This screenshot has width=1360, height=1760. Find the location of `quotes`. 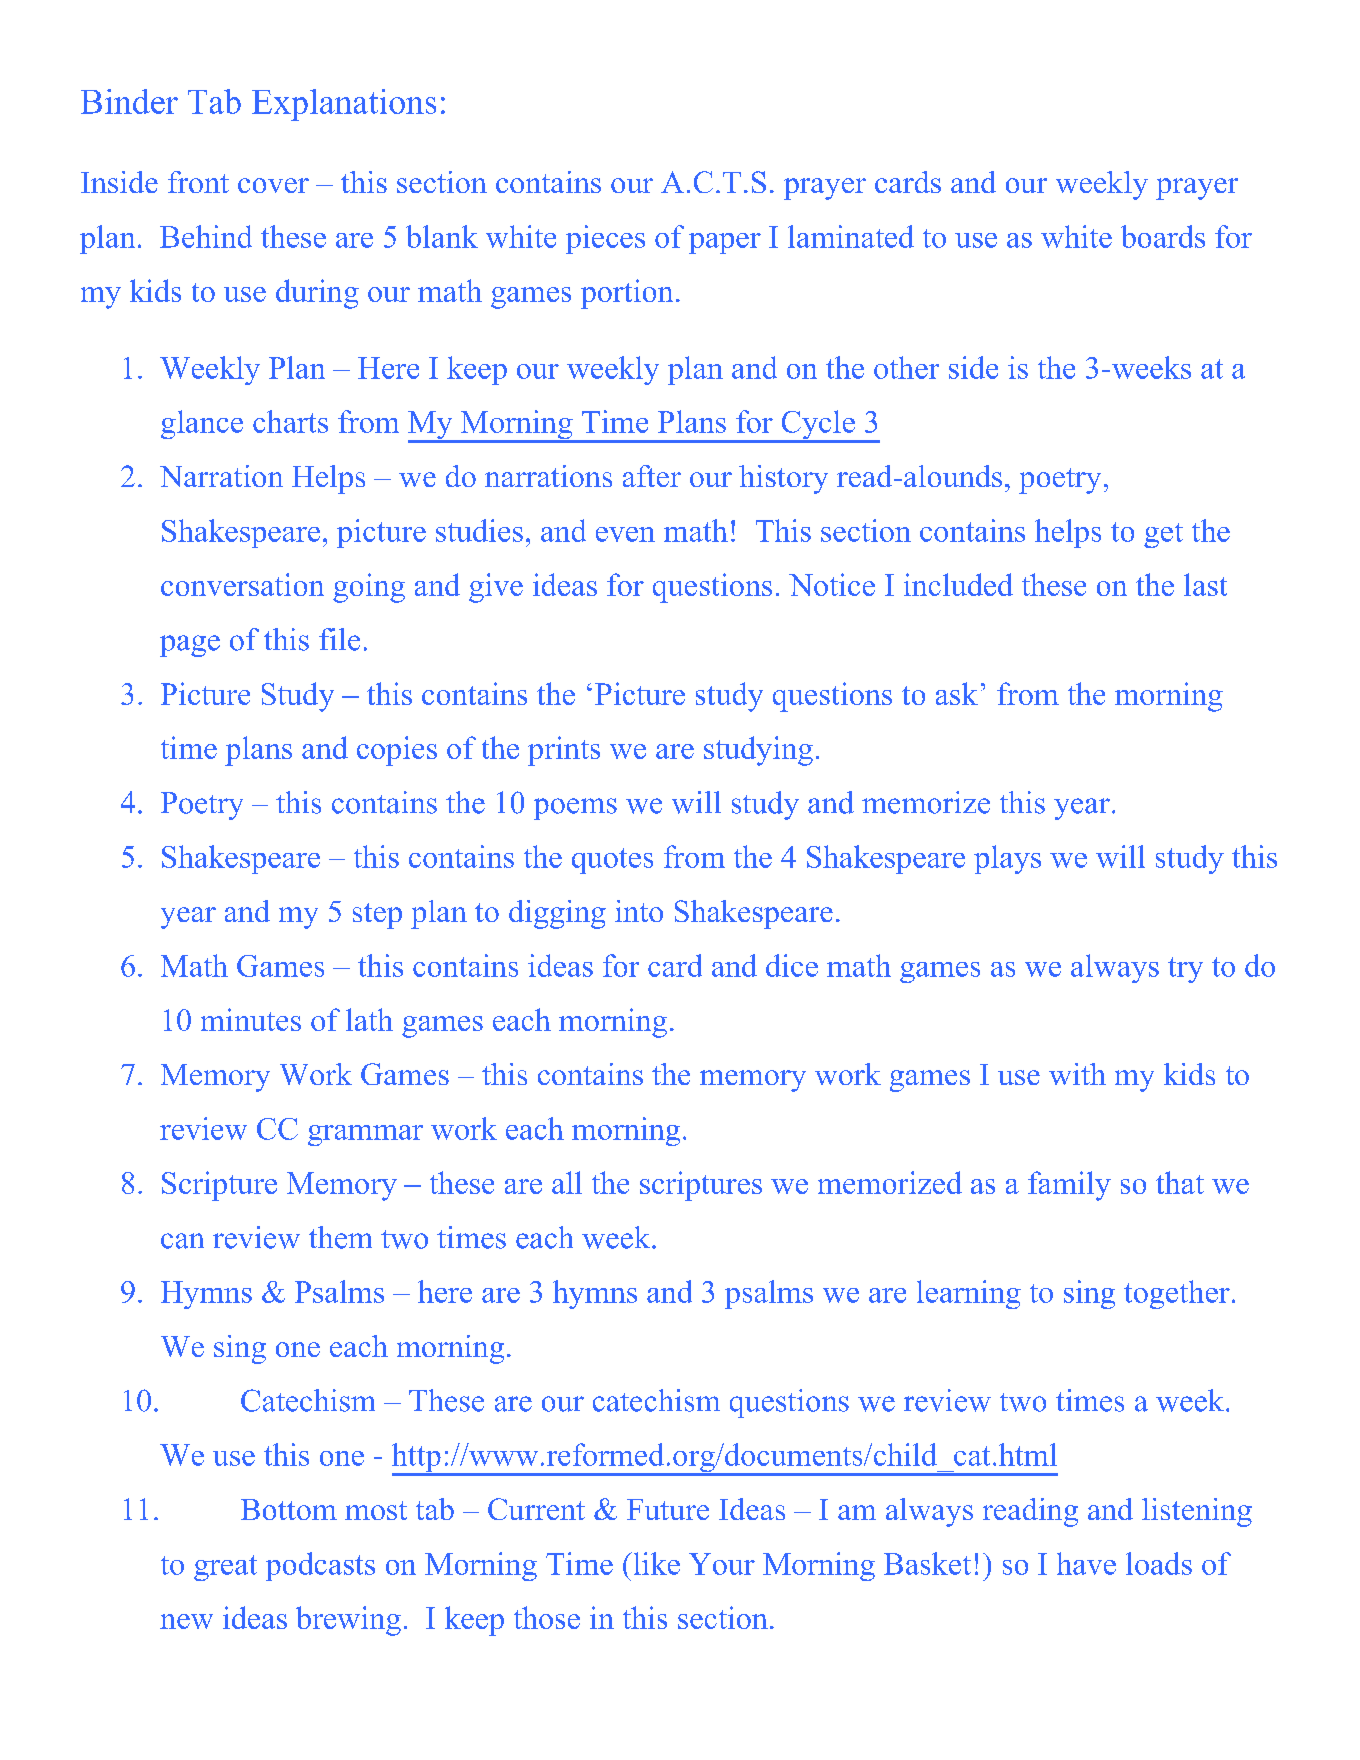

quotes is located at coordinates (612, 861).
